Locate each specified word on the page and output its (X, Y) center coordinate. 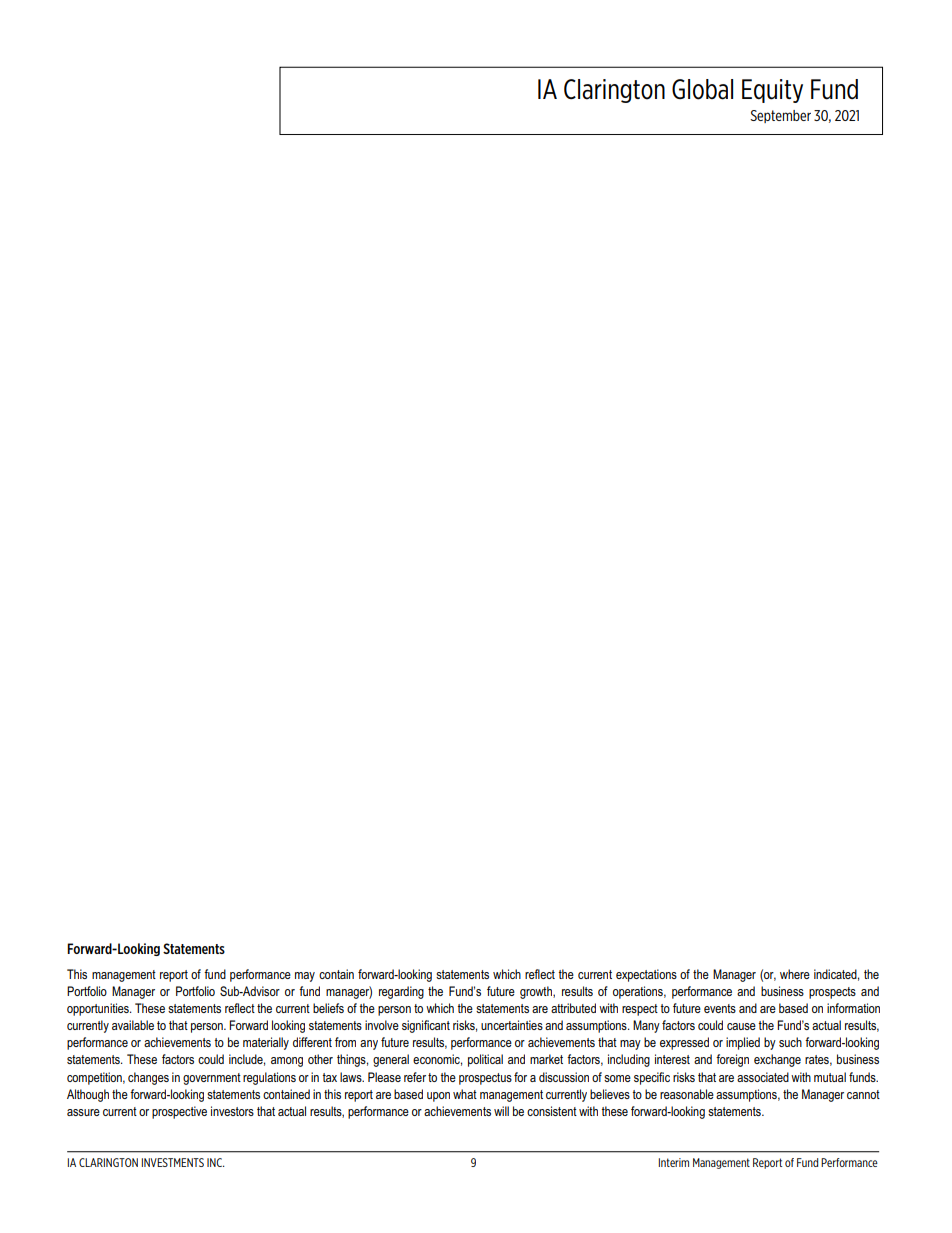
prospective (179, 1112)
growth (537, 992)
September (780, 116)
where (795, 974)
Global (702, 89)
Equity (772, 91)
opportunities (99, 1009)
